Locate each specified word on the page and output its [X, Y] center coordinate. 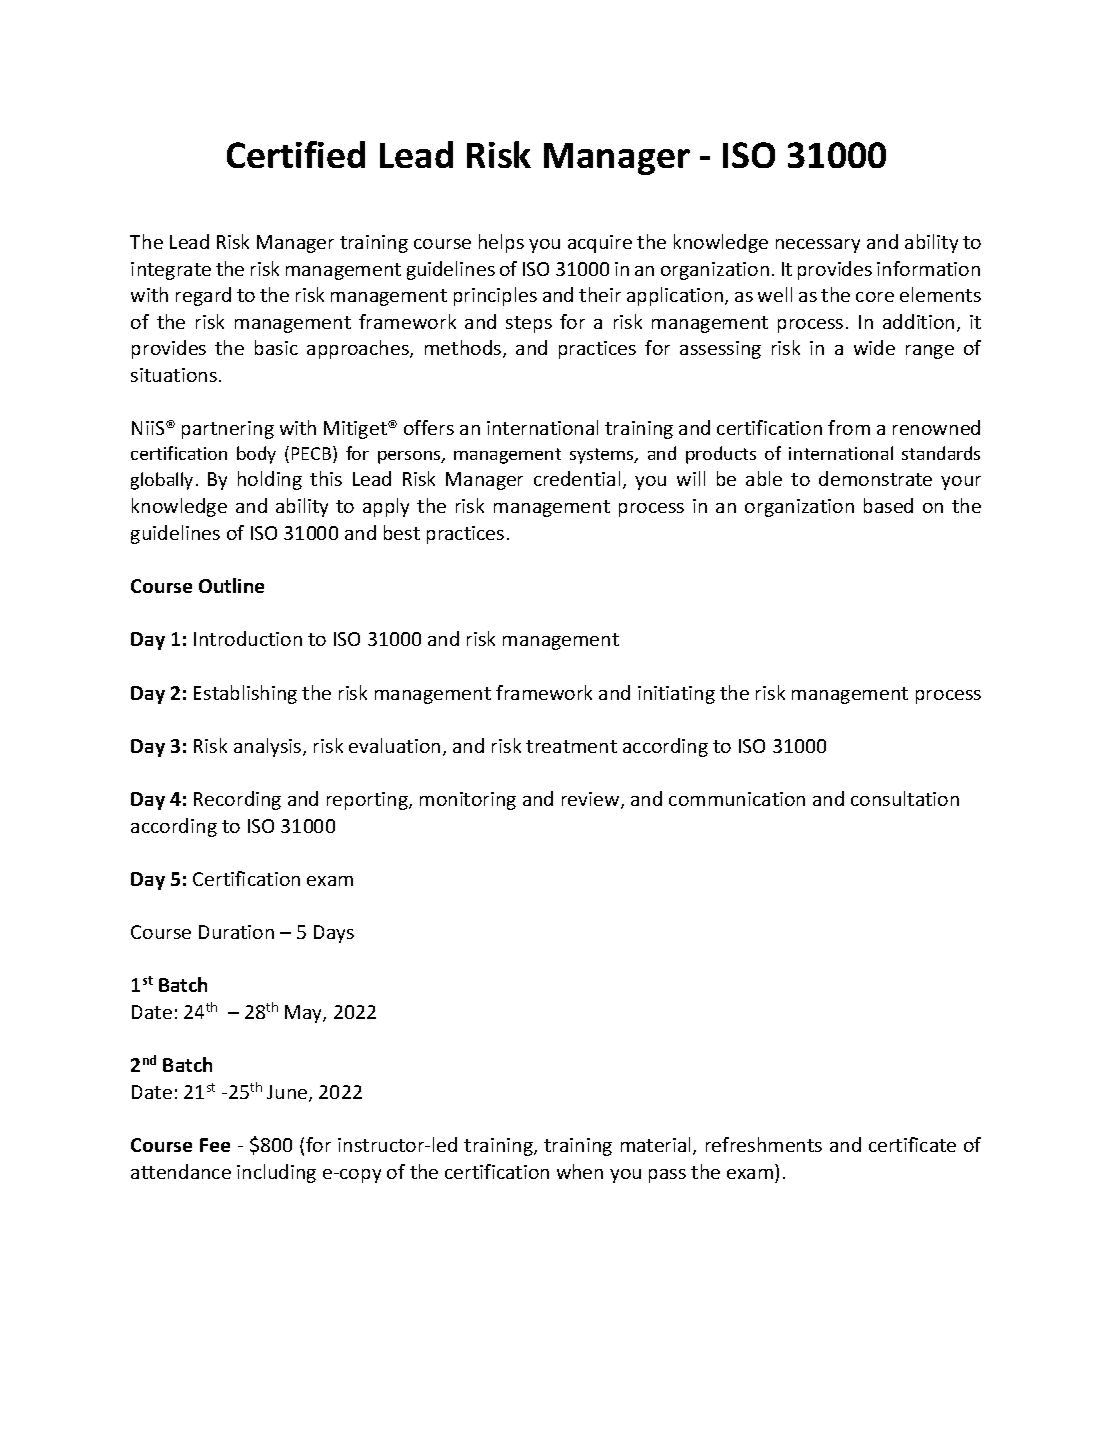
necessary [818, 246]
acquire [600, 244]
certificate [912, 1144]
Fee [215, 1145]
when [580, 1171]
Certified [296, 154]
